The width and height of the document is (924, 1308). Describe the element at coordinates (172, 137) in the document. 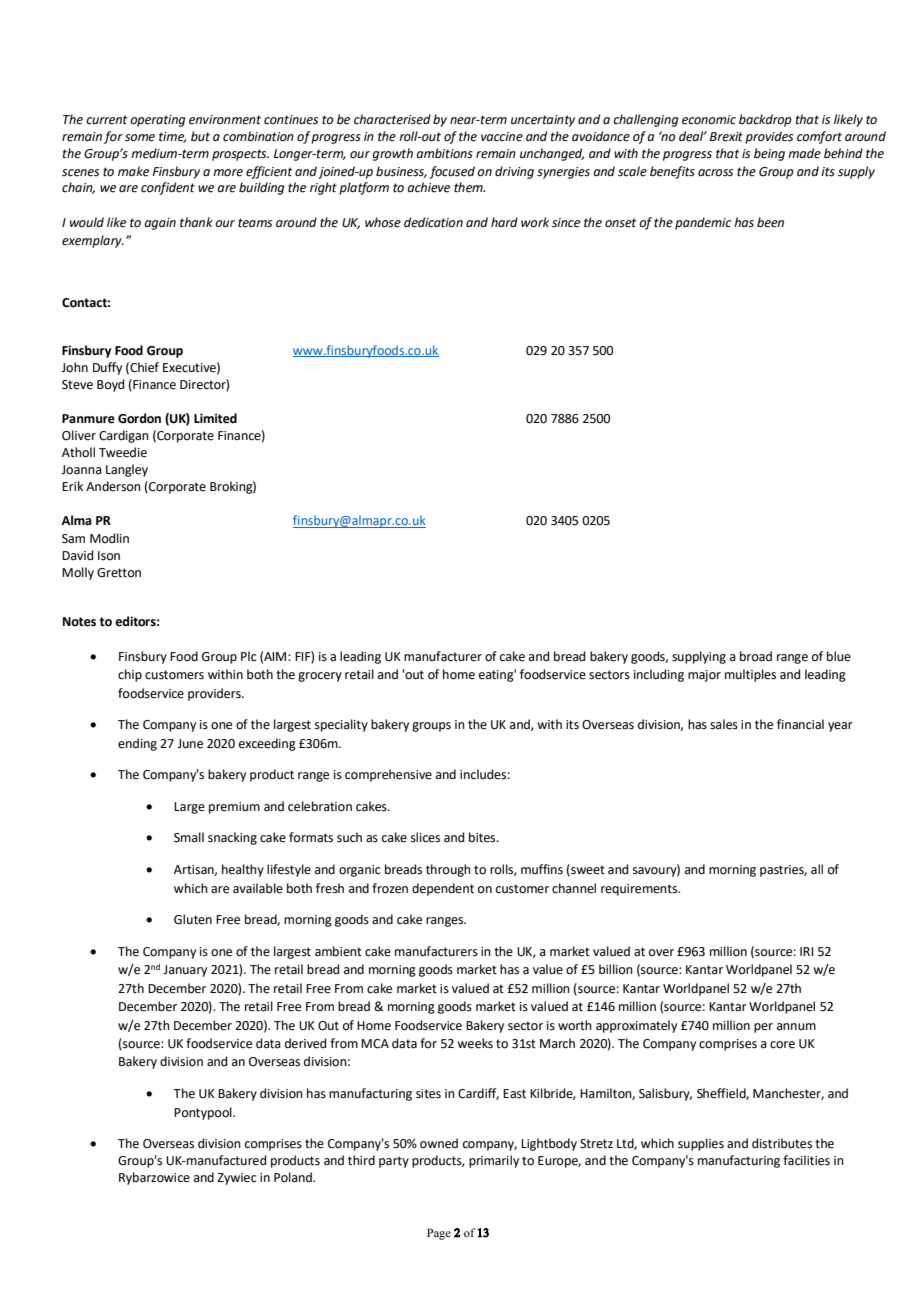

I see `time` at that location.
